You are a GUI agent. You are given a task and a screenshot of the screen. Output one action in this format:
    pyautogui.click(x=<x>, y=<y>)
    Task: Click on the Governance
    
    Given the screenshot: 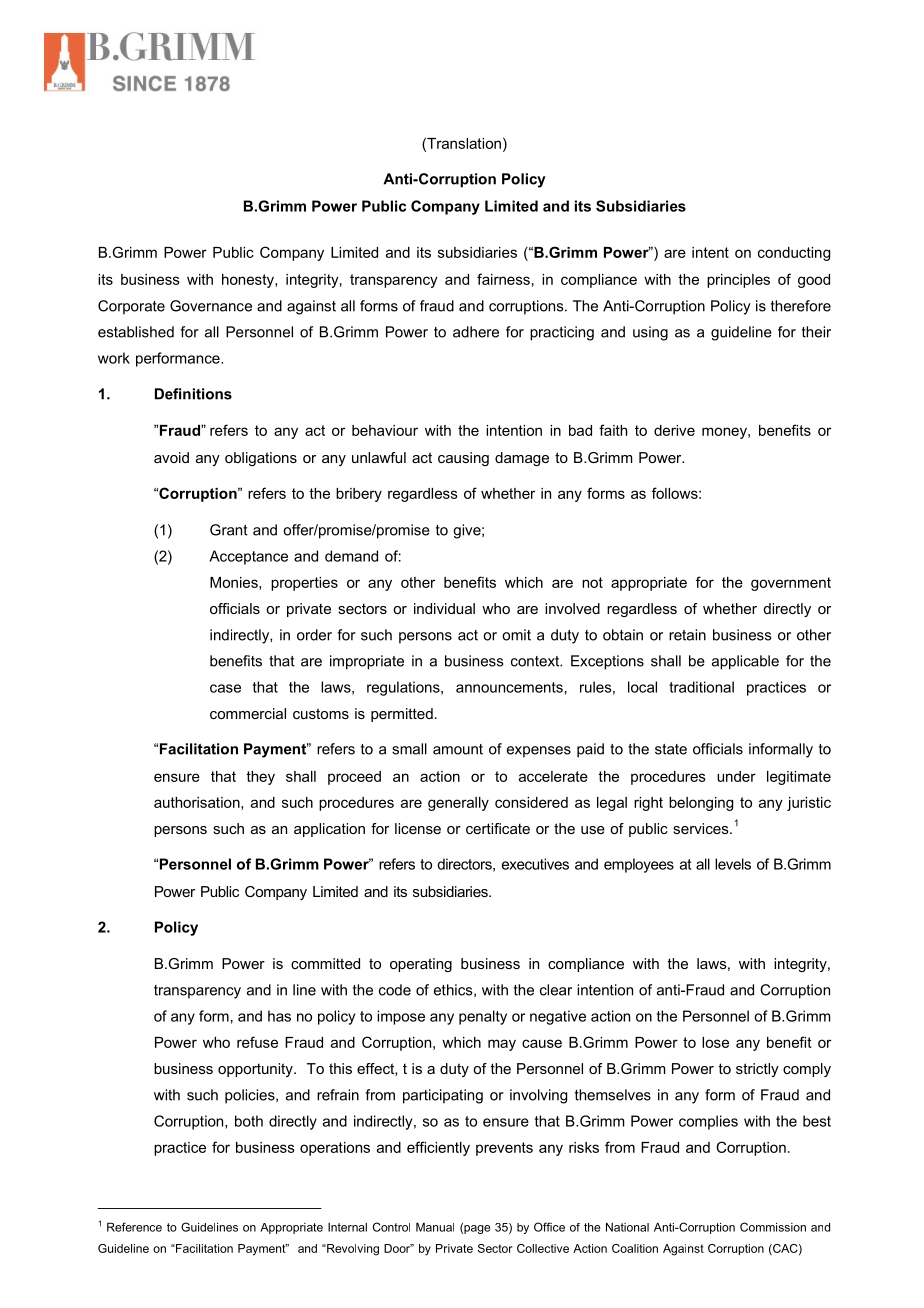 What is the action you would take?
    pyautogui.click(x=211, y=306)
